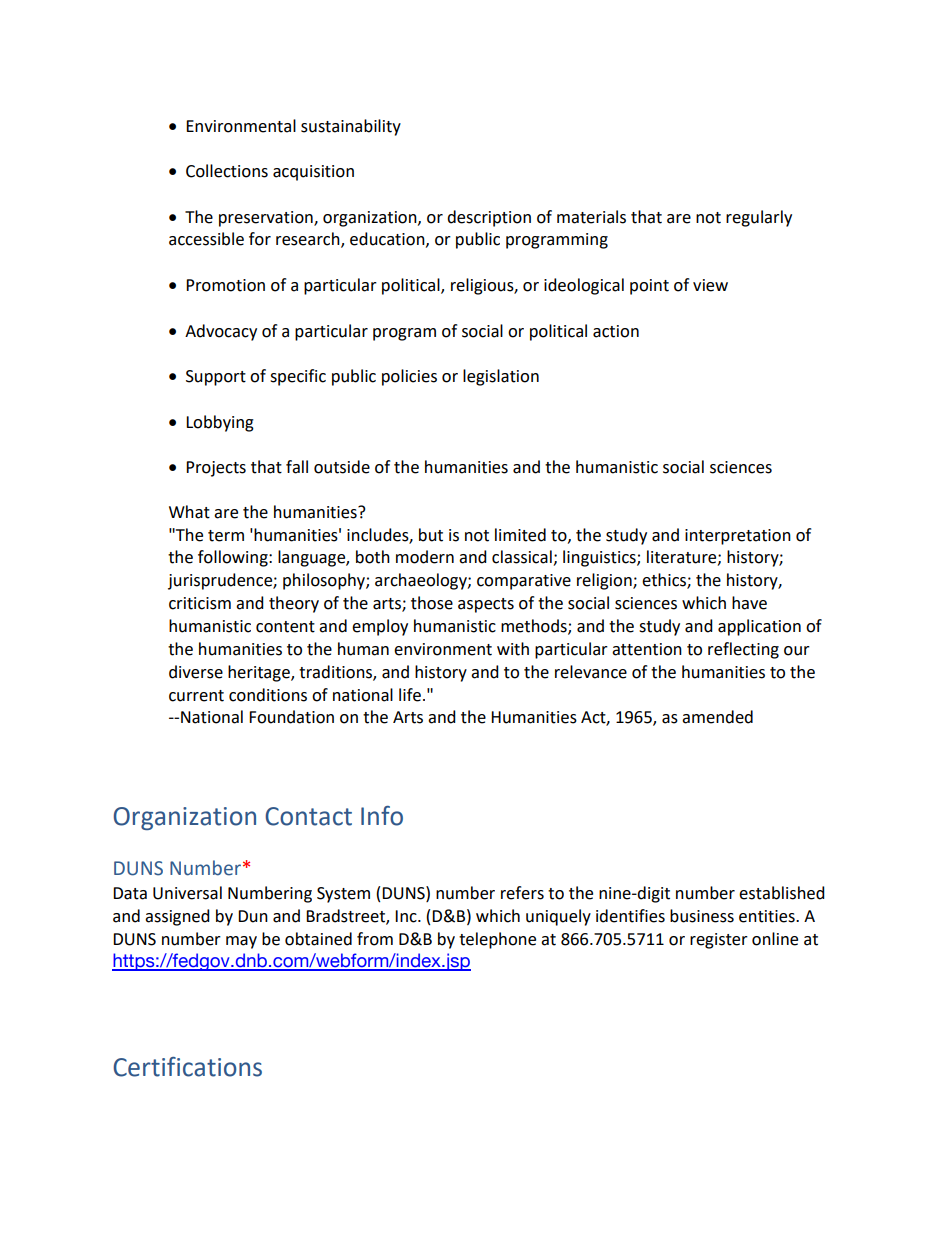  I want to click on Info, so click(382, 816).
